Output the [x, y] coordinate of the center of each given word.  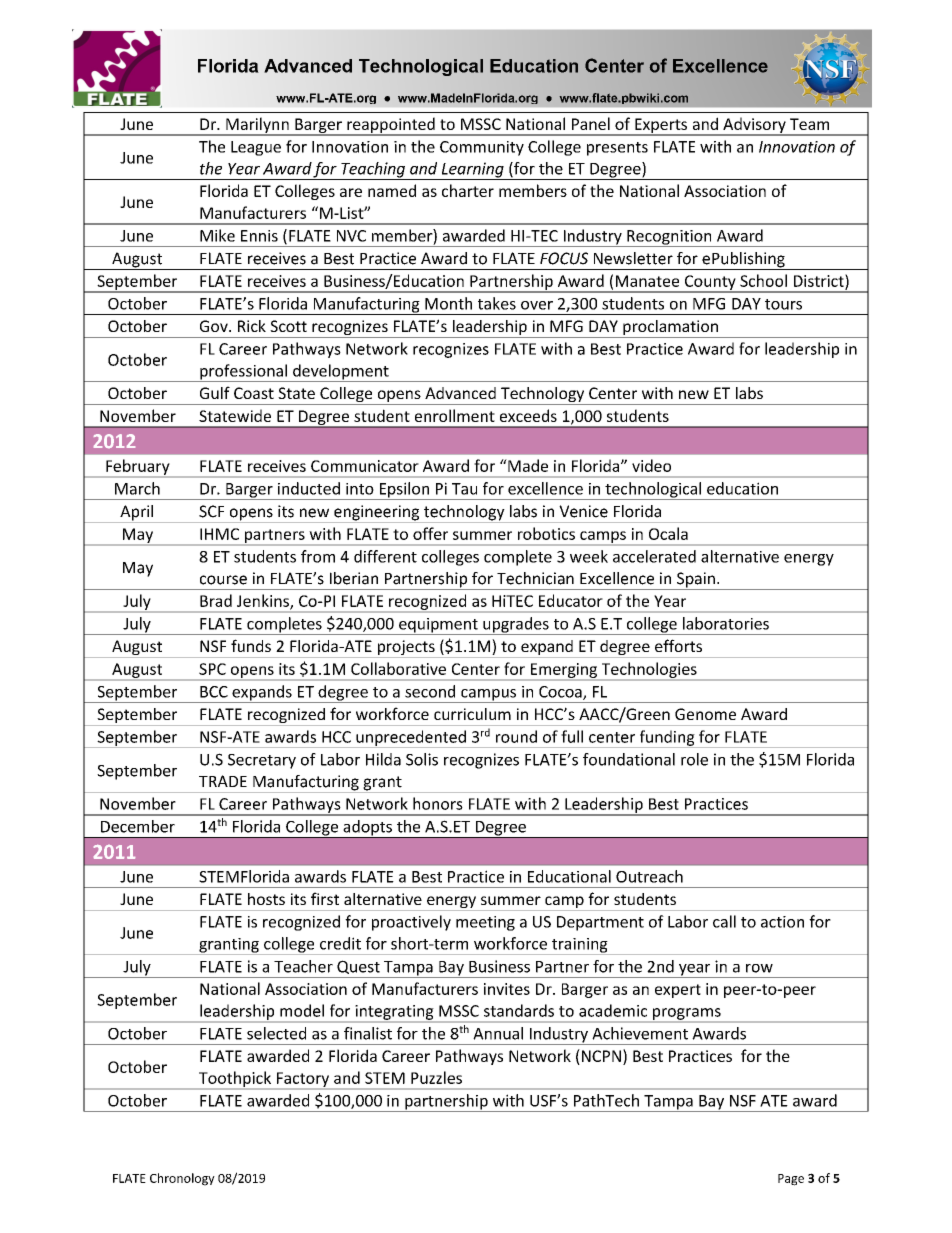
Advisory [754, 126]
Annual [498, 1033]
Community [482, 148]
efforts [678, 645]
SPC [212, 669]
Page [791, 1180]
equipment [438, 626]
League [256, 148]
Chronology [182, 1179]
